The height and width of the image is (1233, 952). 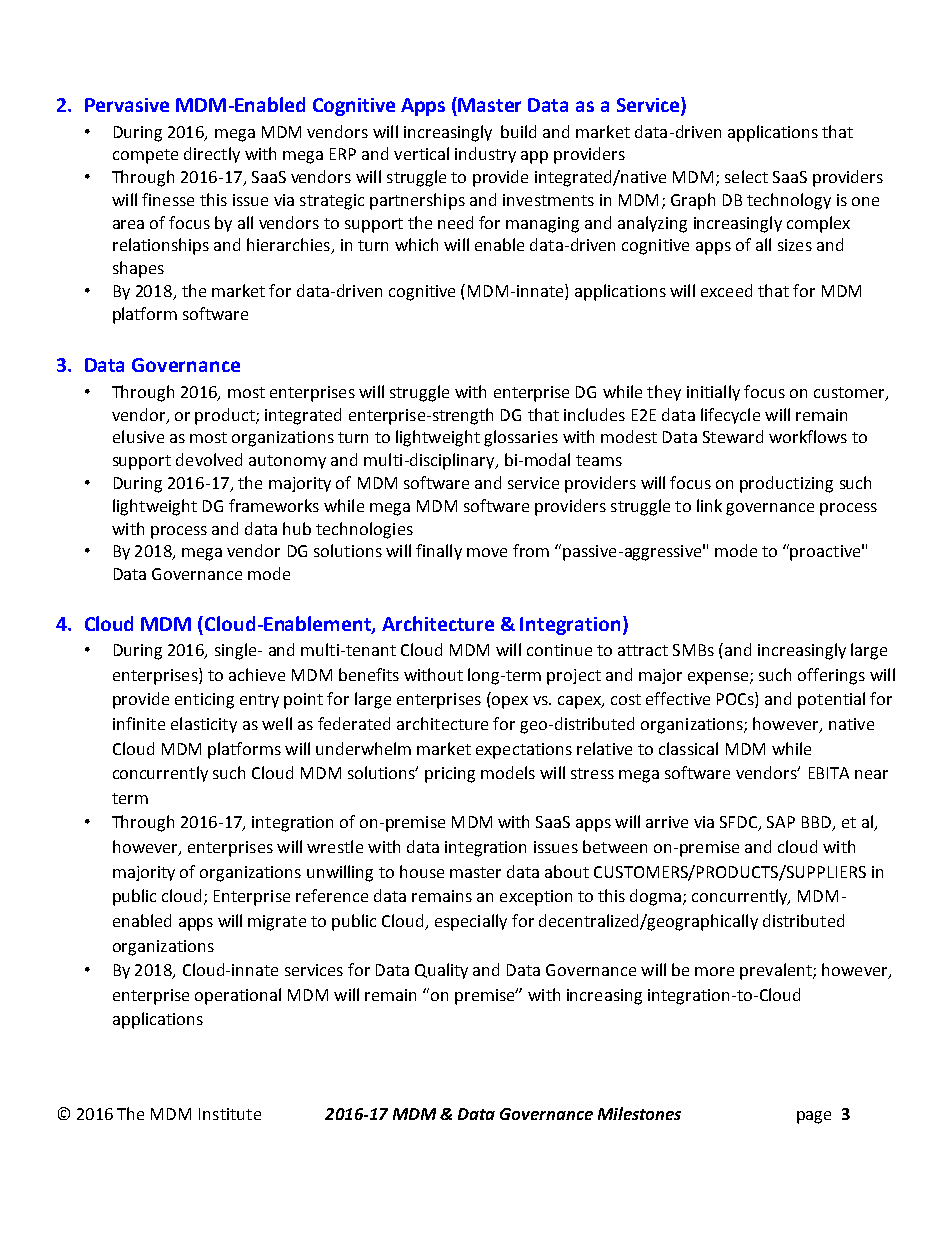 What do you see at coordinates (781, 822) in the image?
I see `SAP` at bounding box center [781, 822].
